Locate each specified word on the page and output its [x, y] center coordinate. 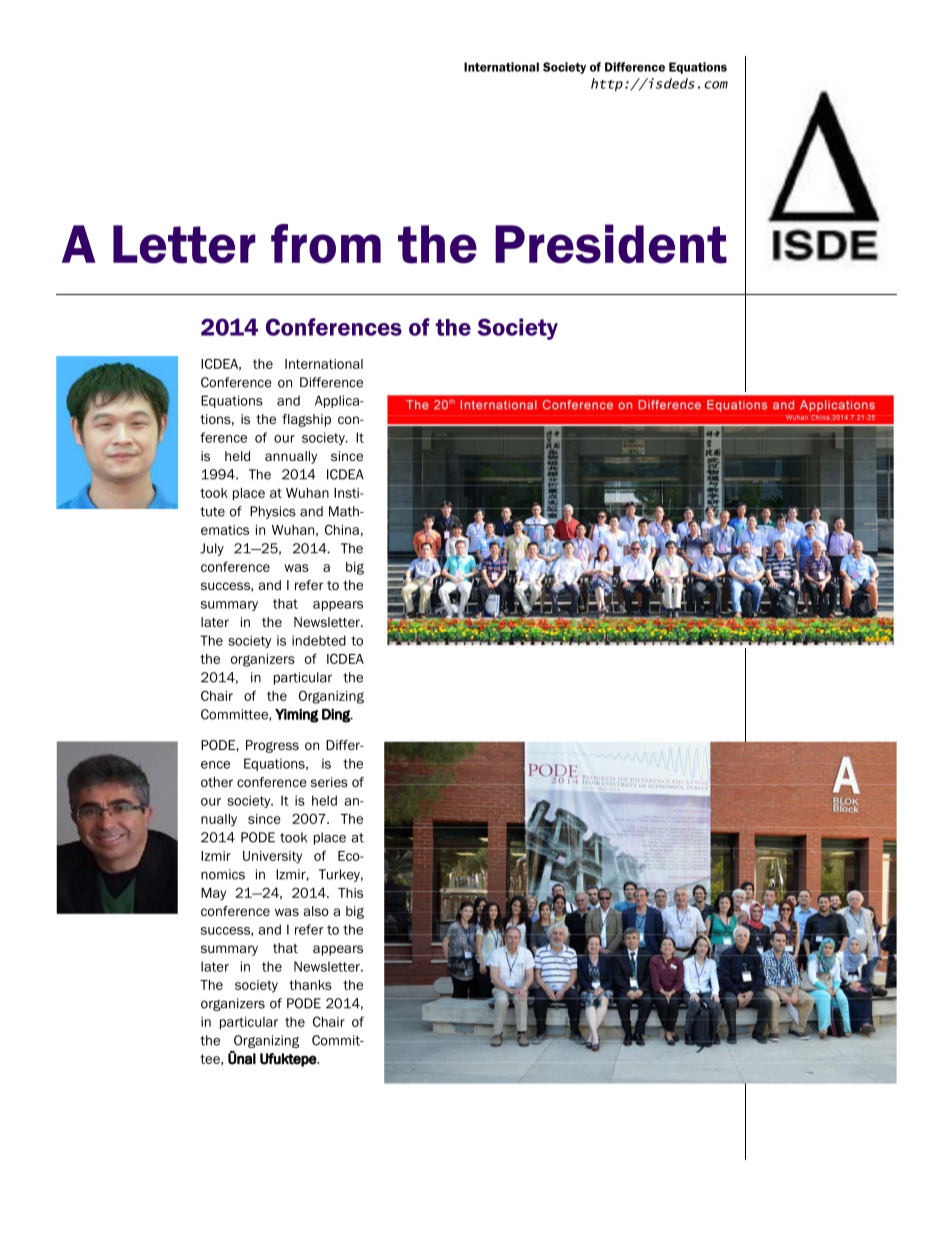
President [611, 244]
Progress [272, 746]
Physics [273, 512]
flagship [306, 420]
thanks [310, 985]
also [316, 911]
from [326, 244]
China [342, 529]
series [329, 782]
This [350, 893]
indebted [319, 640]
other [217, 782]
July [212, 549]
